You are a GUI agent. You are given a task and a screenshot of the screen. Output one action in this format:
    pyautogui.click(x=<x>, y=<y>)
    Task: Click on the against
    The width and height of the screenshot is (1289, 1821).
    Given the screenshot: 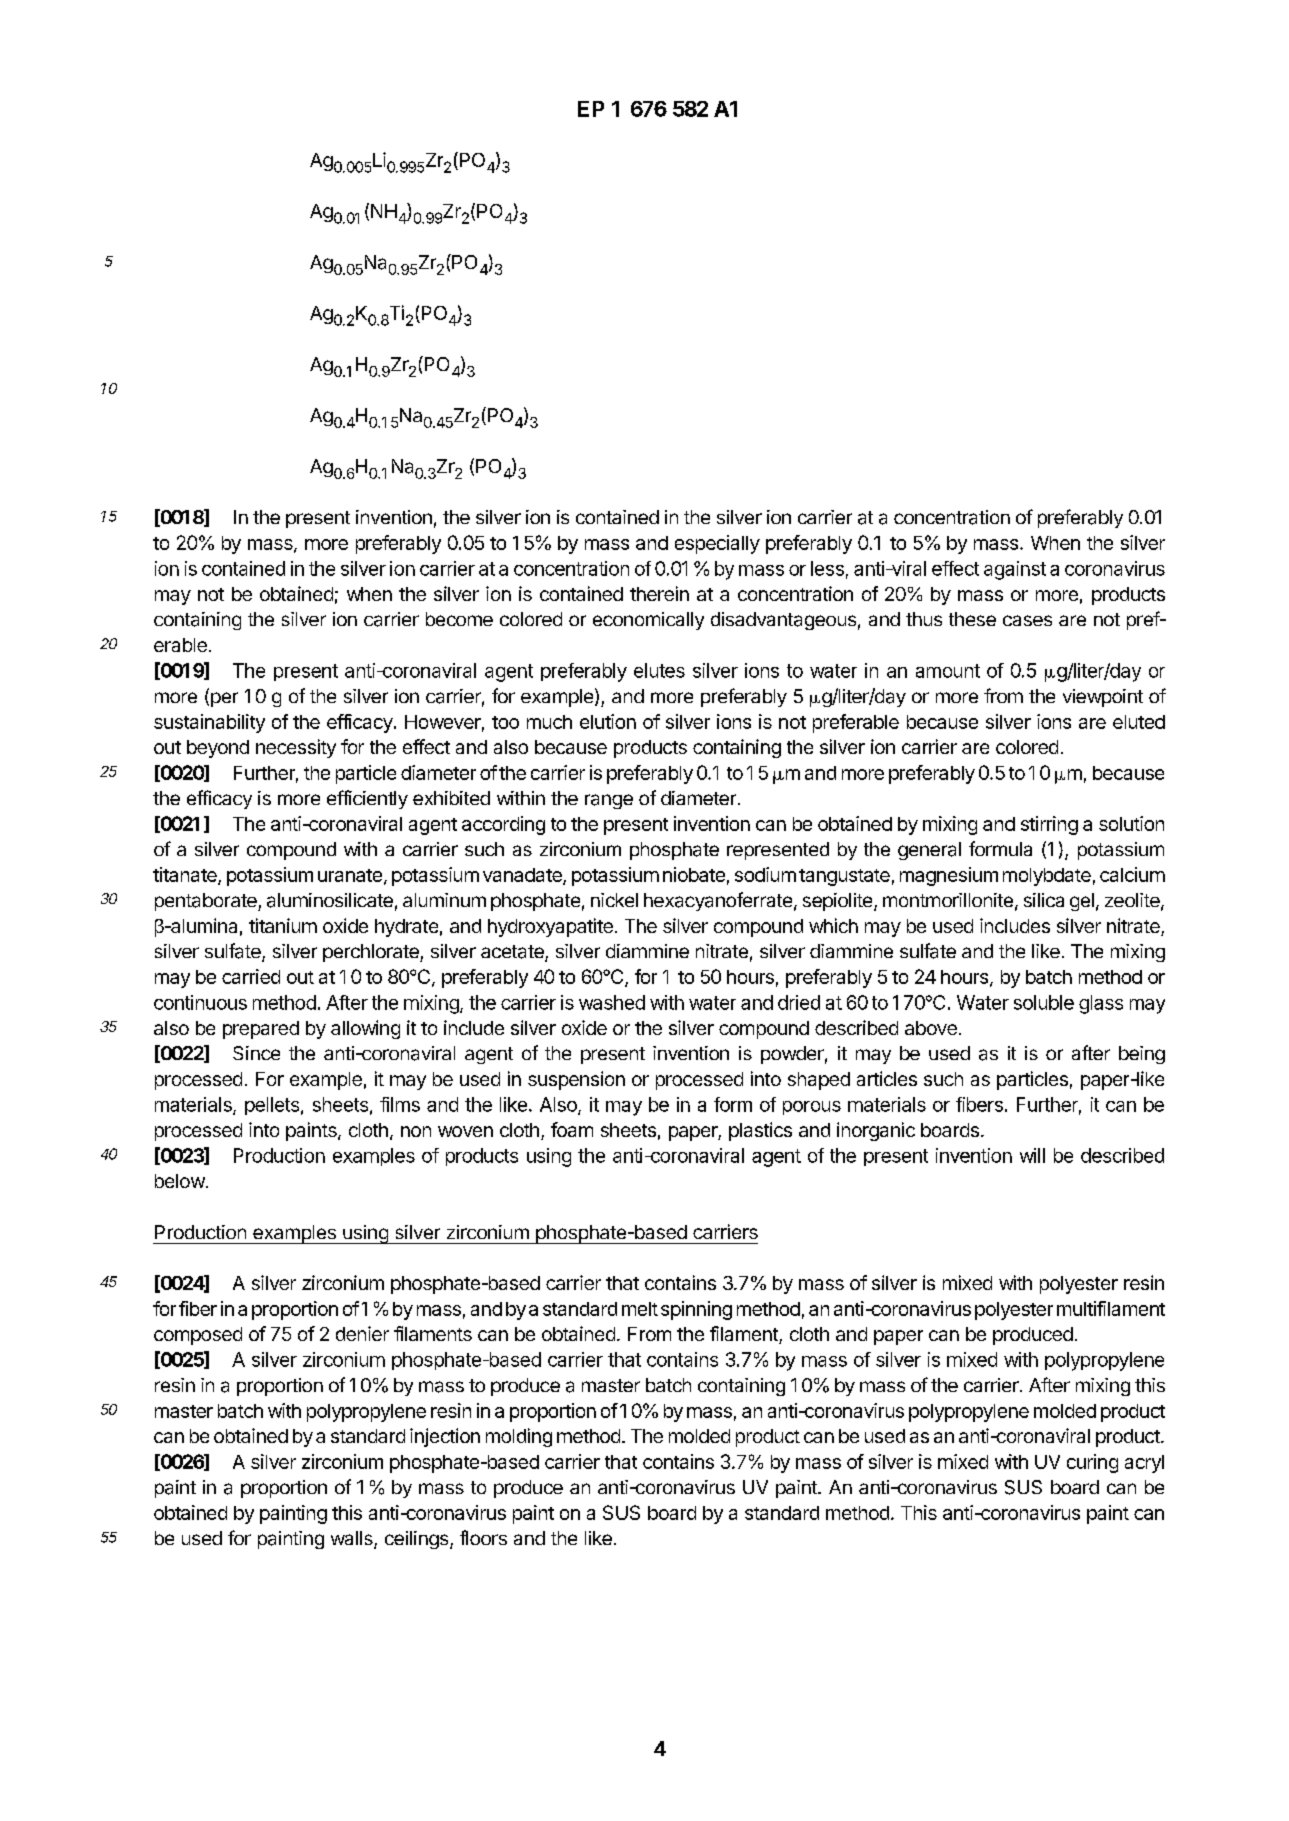 What is the action you would take?
    pyautogui.click(x=1015, y=570)
